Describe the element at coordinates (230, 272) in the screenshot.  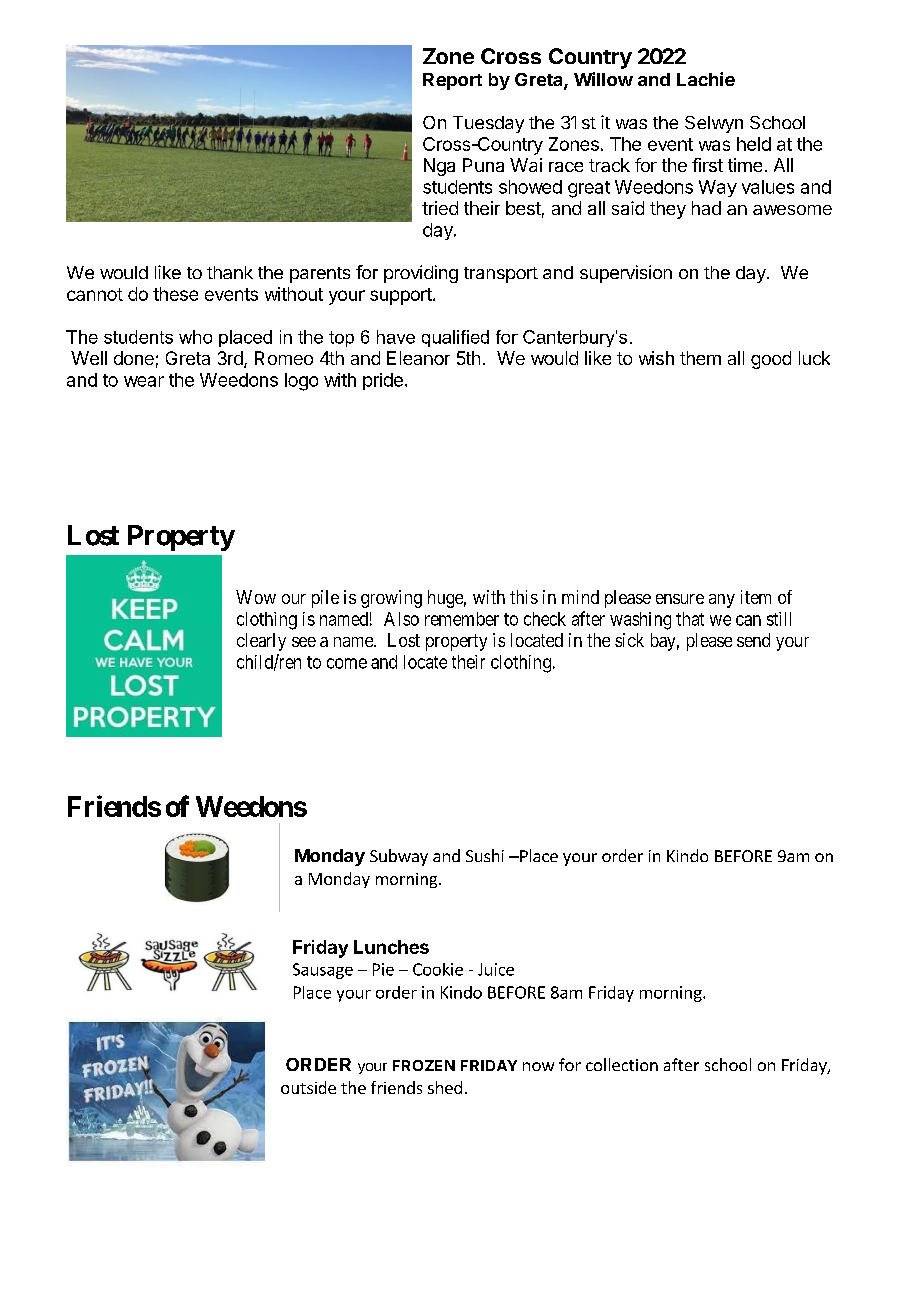
I see `thank` at that location.
